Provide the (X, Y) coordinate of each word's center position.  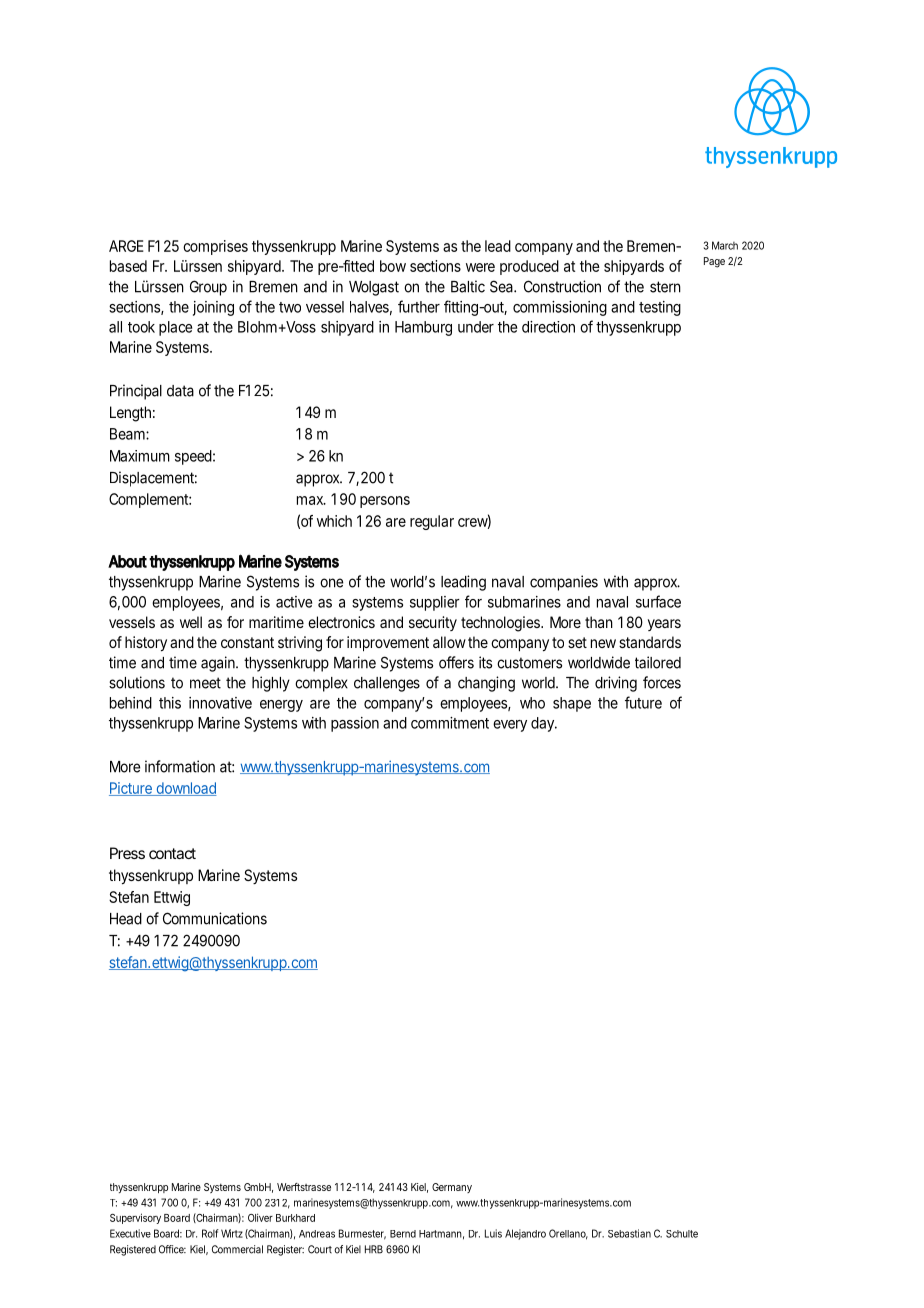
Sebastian (629, 1233)
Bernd (403, 1234)
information (180, 766)
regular (432, 522)
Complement (150, 500)
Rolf (210, 1233)
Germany (452, 1188)
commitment (450, 723)
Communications (215, 918)
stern (665, 287)
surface (658, 601)
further (419, 306)
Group (208, 288)
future (643, 702)
